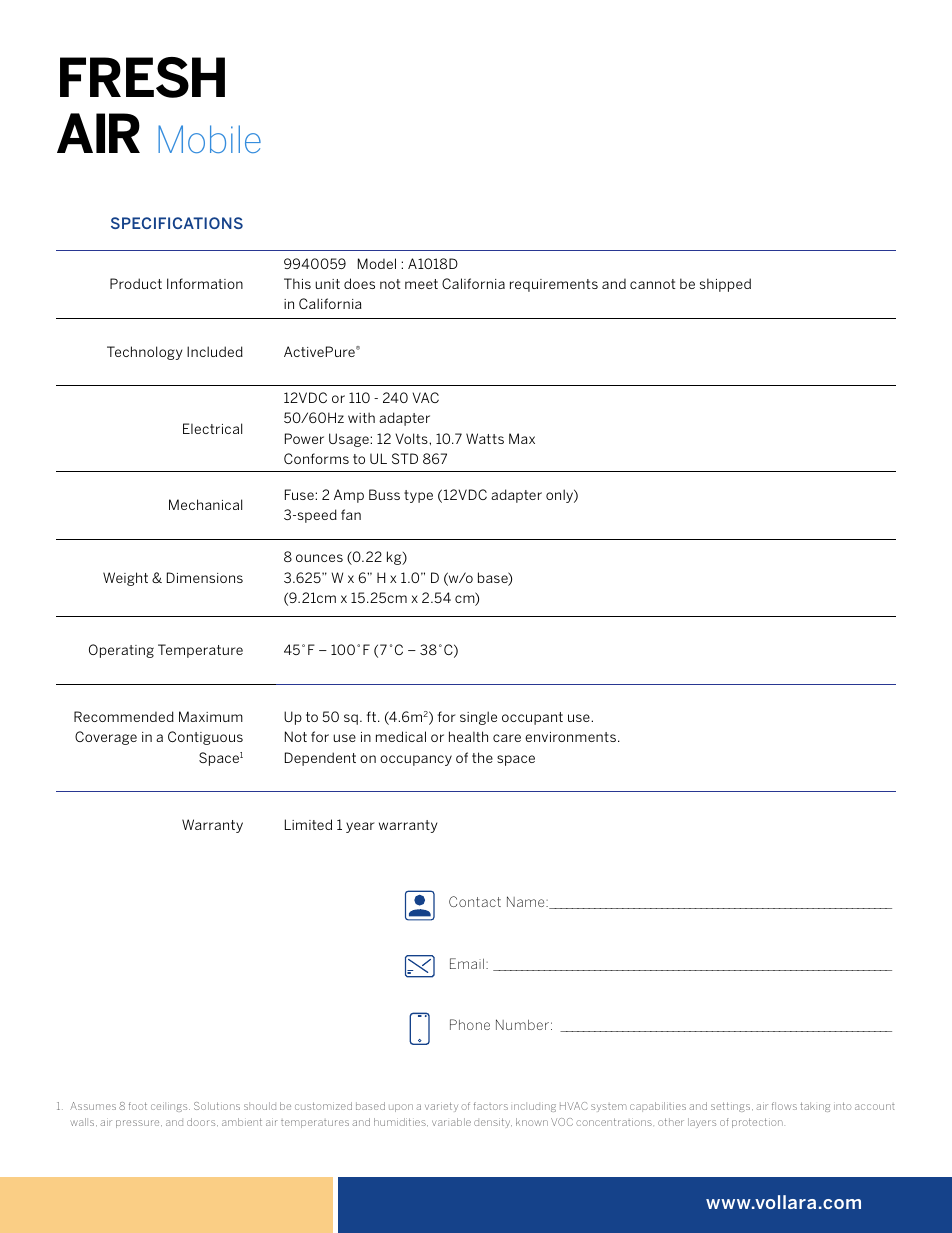 This screenshot has width=952, height=1233. What do you see at coordinates (205, 577) in the screenshot?
I see `Dimensions` at bounding box center [205, 577].
